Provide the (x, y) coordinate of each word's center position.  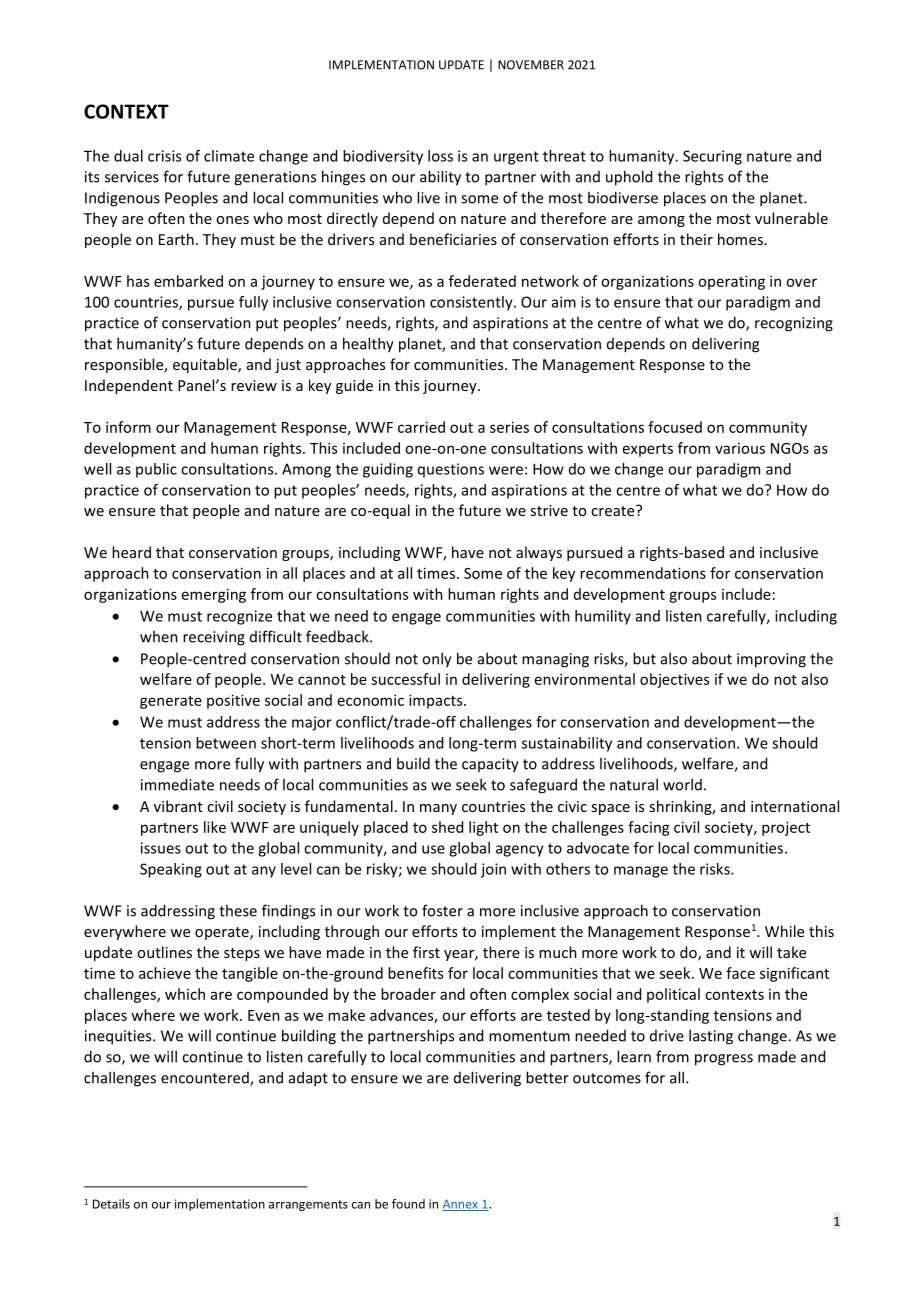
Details (111, 1204)
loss (440, 156)
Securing (712, 157)
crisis (164, 156)
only (437, 660)
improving (771, 660)
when (159, 636)
